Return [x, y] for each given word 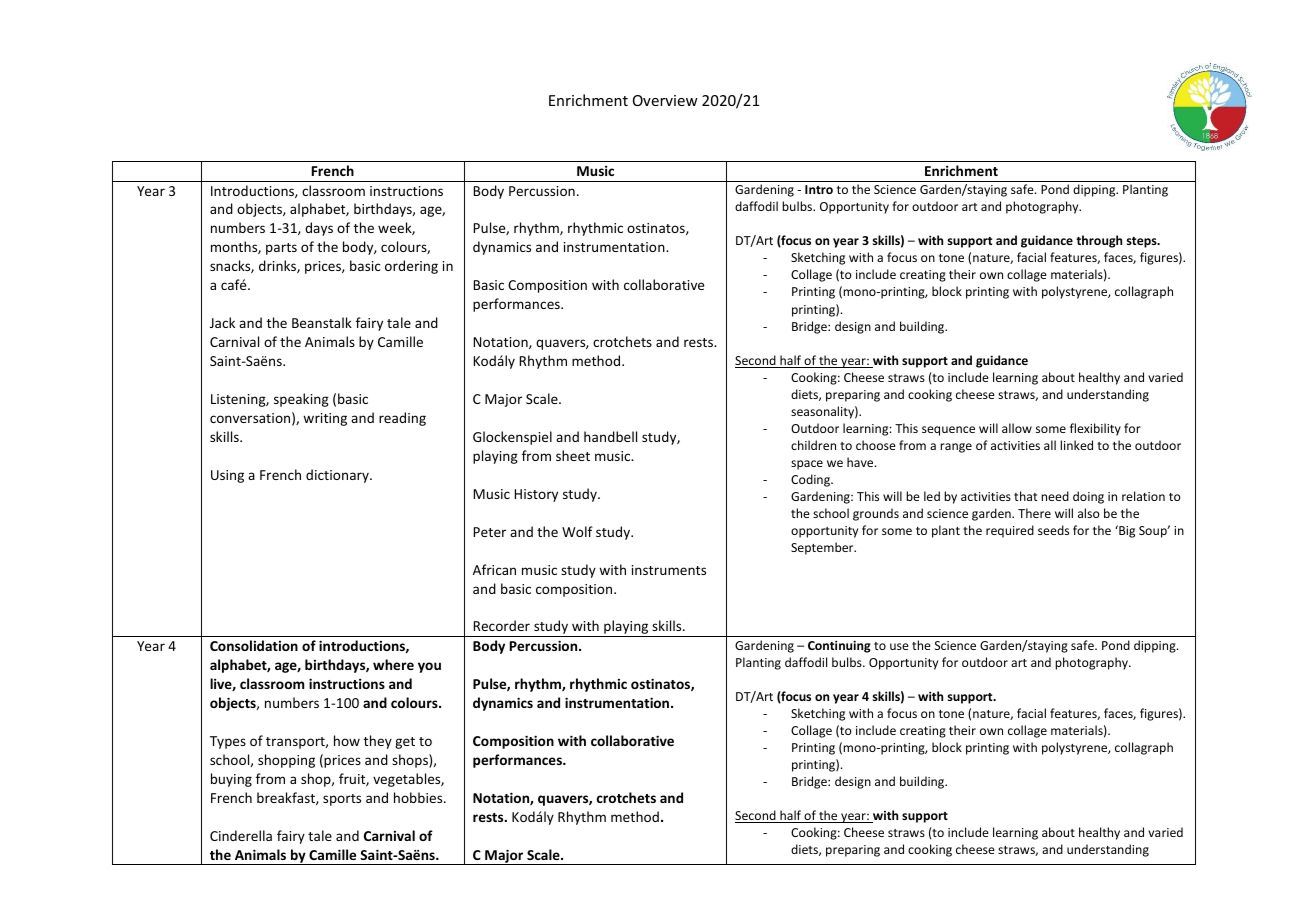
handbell [610, 436]
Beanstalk [322, 322]
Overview [665, 100]
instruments [669, 570]
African [494, 569]
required [1010, 531]
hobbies [419, 797]
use [899, 646]
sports [342, 800]
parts [281, 249]
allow [1017, 428]
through [1099, 241]
